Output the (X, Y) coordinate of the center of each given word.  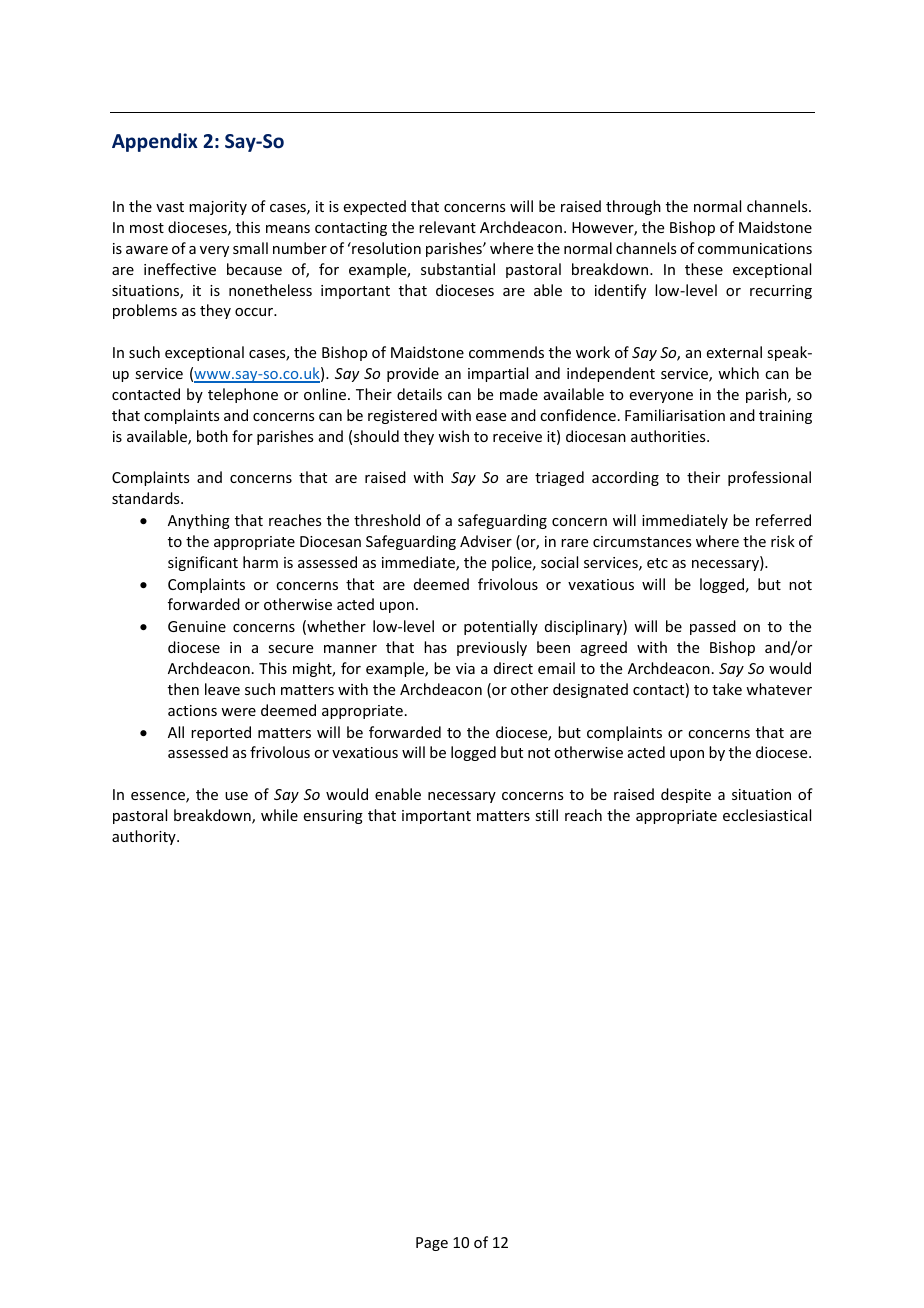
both (212, 436)
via (465, 668)
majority (218, 208)
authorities (669, 436)
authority (145, 837)
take (727, 689)
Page (432, 1244)
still (546, 815)
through (633, 207)
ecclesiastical (767, 815)
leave (222, 689)
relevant (447, 227)
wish (453, 436)
